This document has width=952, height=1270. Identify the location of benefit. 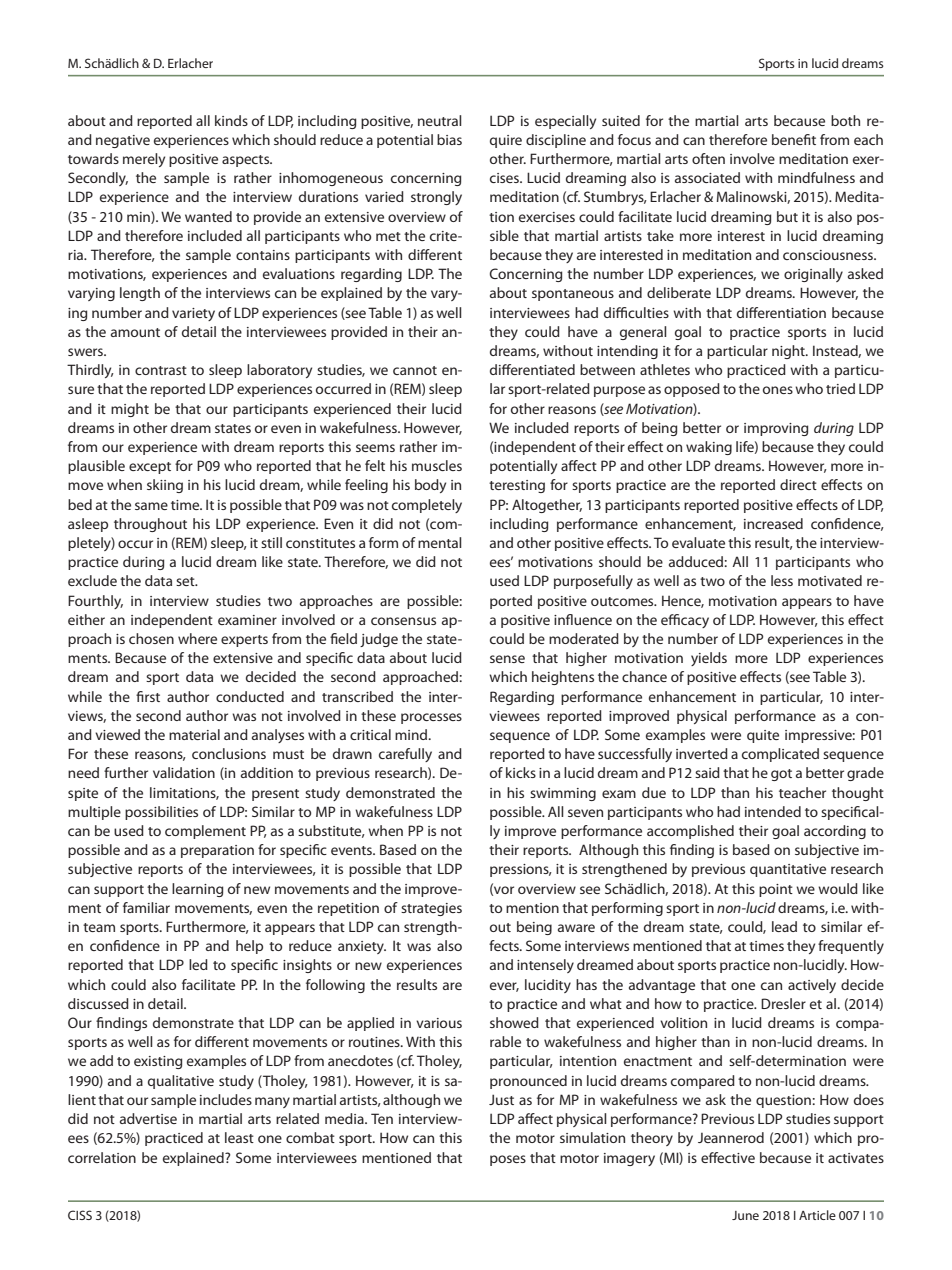
(794, 139).
